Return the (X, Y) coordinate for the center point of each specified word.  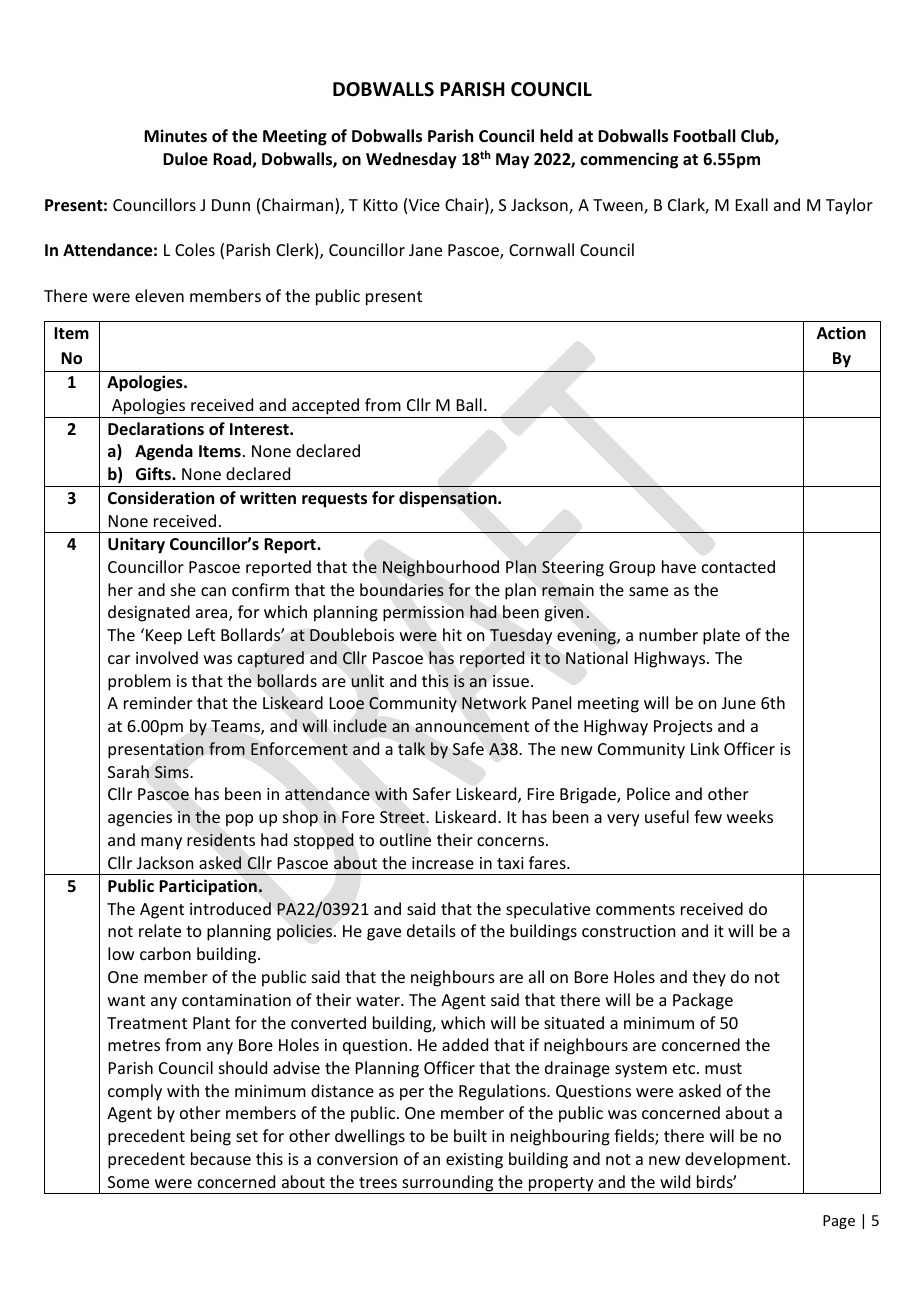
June (739, 703)
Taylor (849, 206)
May (512, 161)
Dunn (231, 205)
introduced (230, 908)
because (221, 1158)
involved (167, 657)
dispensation (449, 499)
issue (511, 681)
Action (841, 333)
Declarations (156, 428)
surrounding (448, 1184)
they (709, 978)
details (431, 930)
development (737, 1160)
